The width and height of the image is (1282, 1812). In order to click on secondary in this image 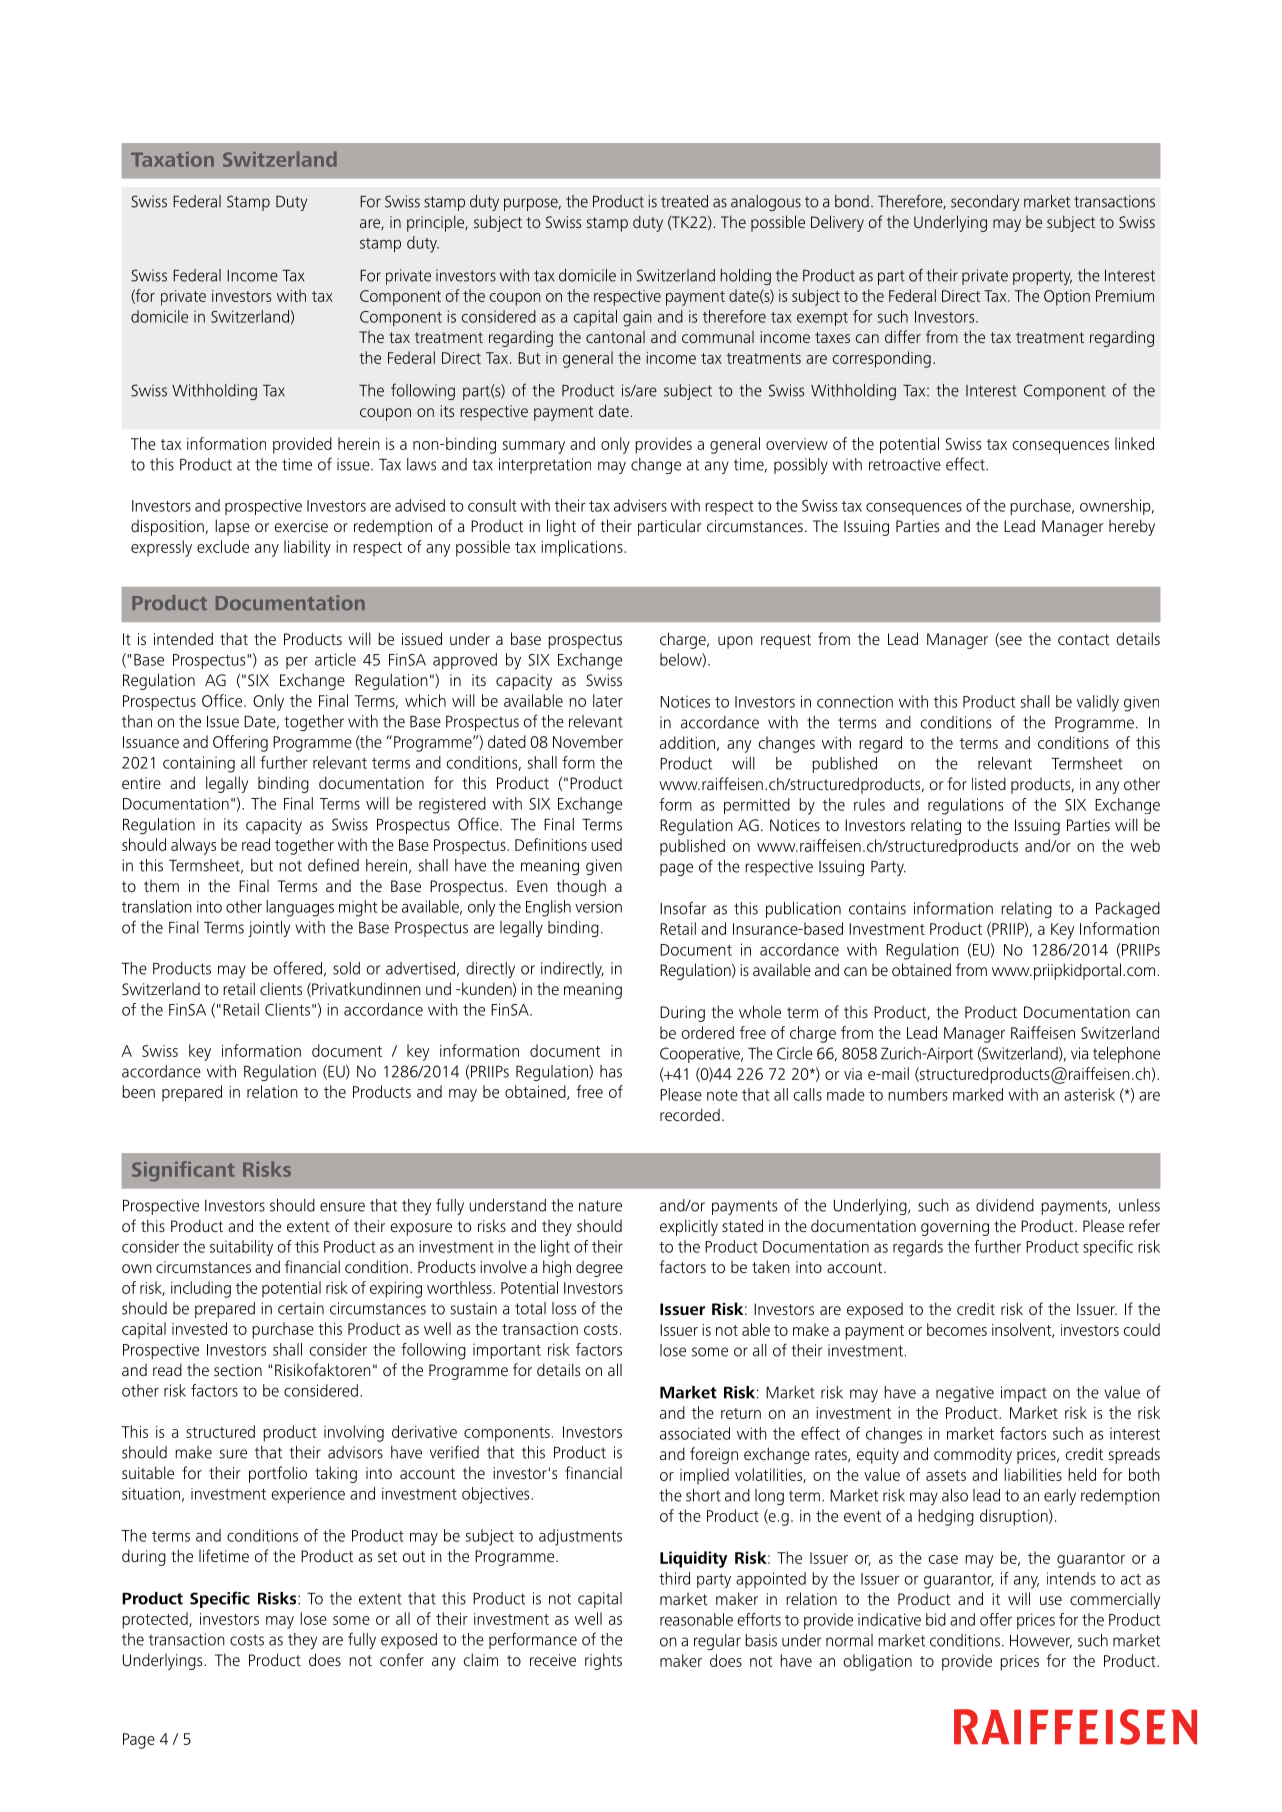, I will do `click(985, 203)`.
